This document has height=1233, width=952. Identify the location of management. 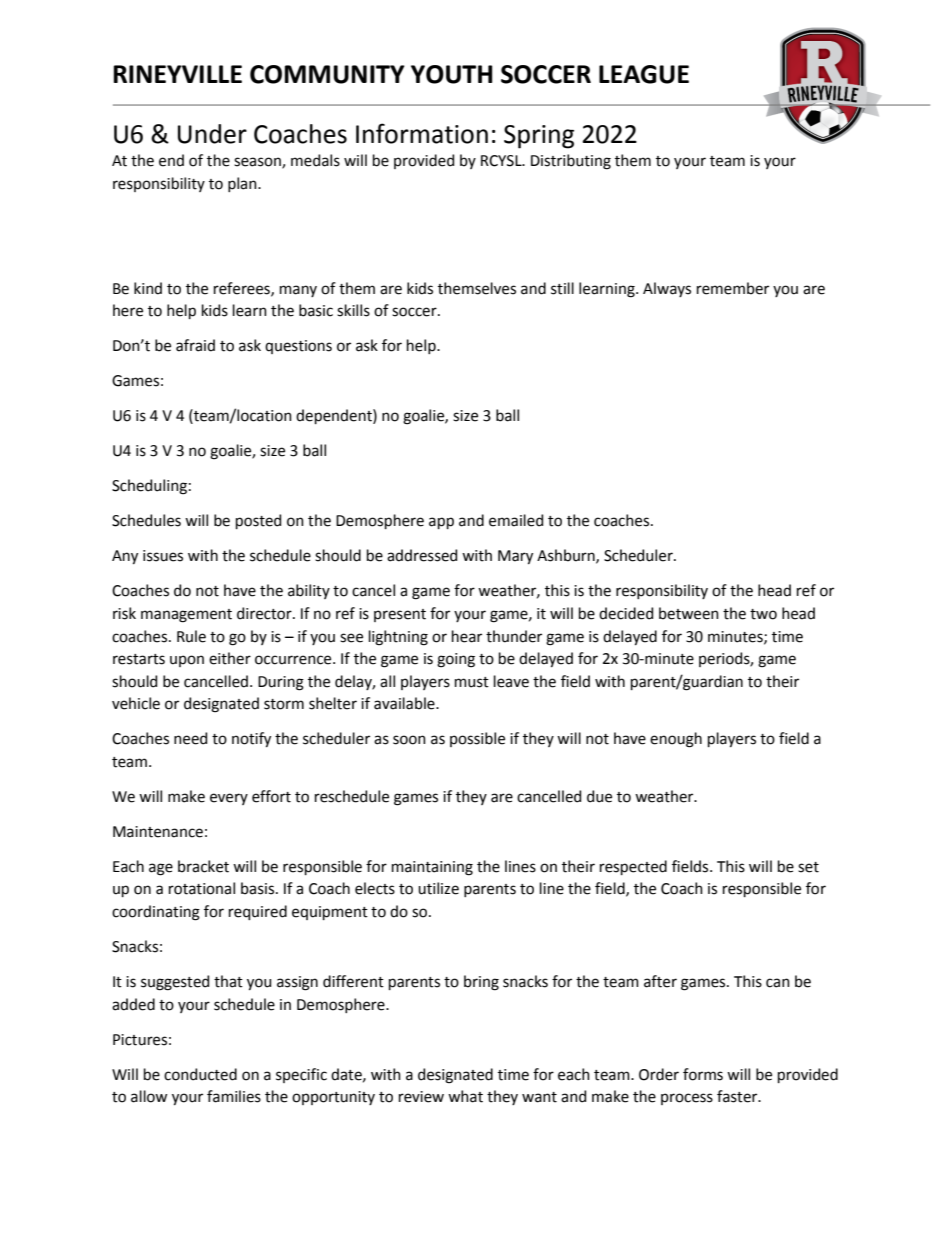
(186, 616).
